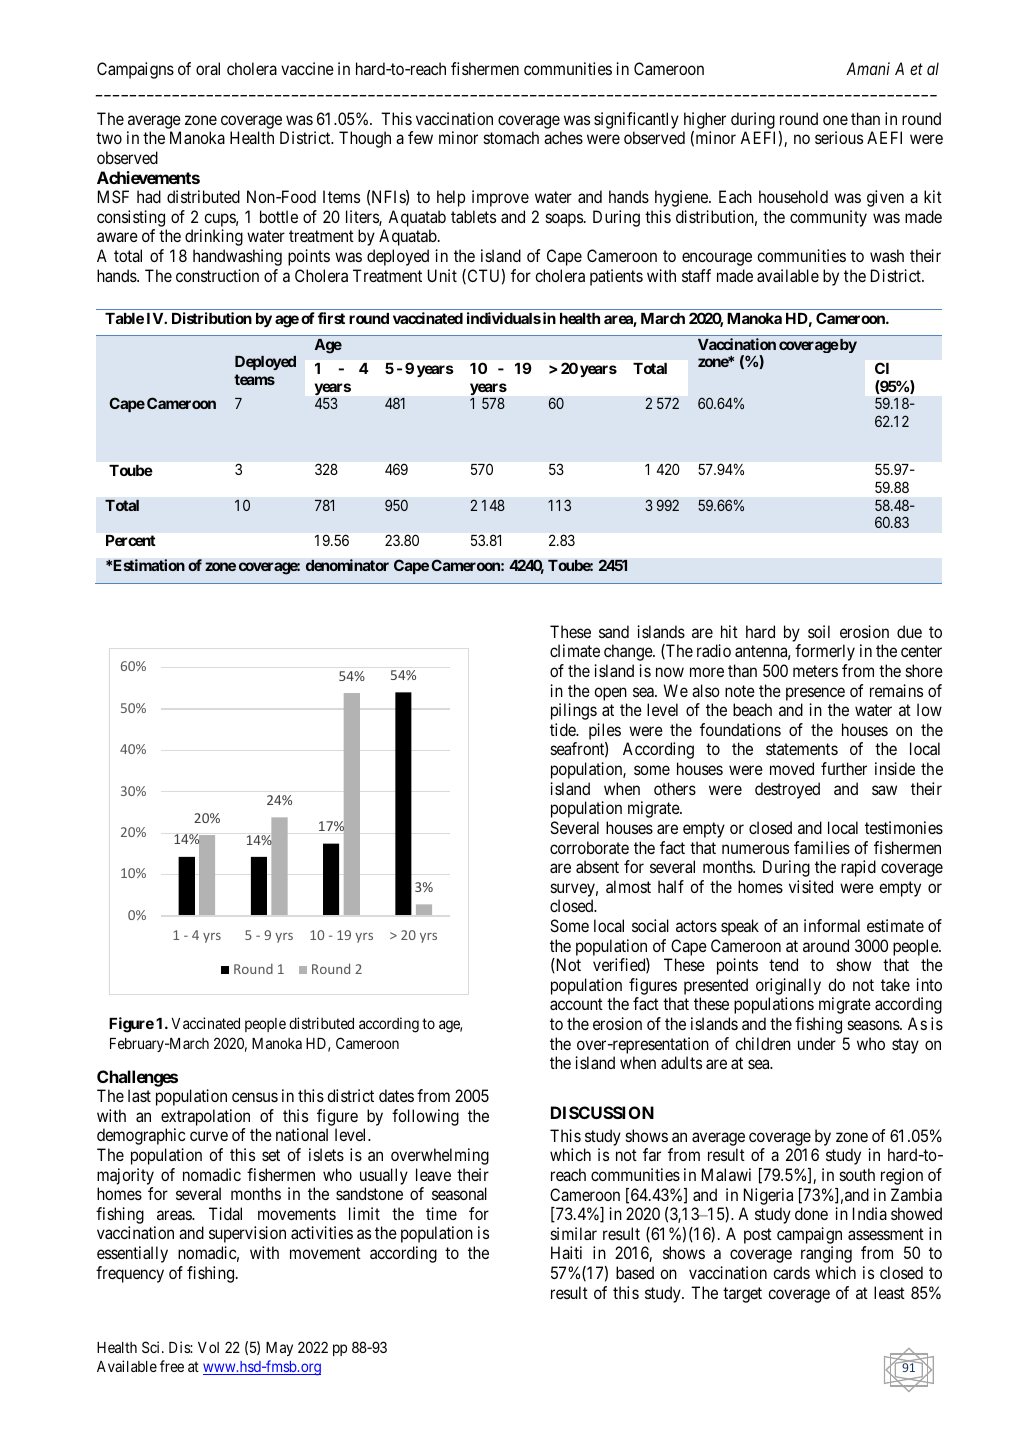 This screenshot has width=1015, height=1436. Describe the element at coordinates (511, 137) in the screenshot. I see `stomach` at that location.
